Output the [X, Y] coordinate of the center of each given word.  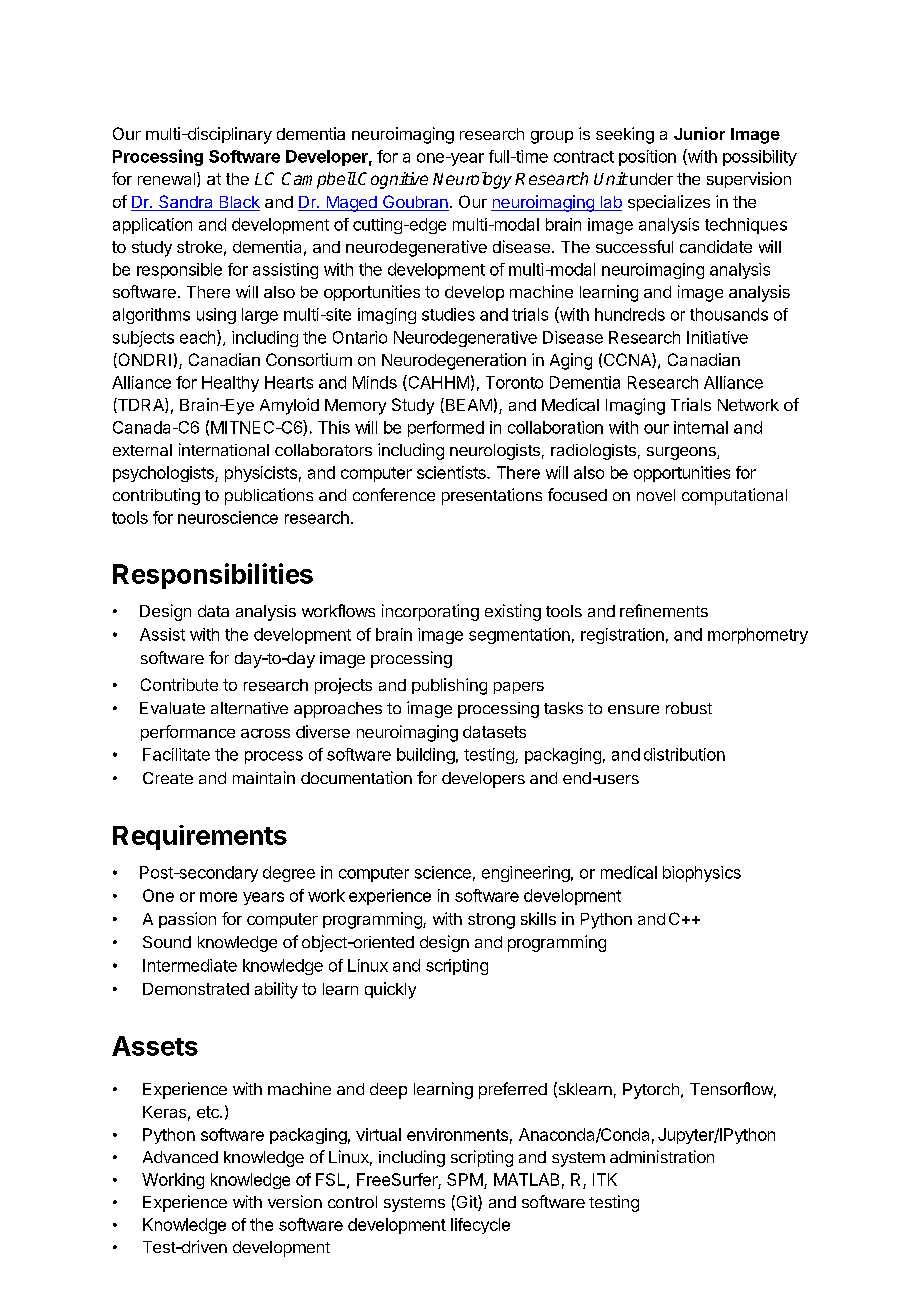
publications [269, 496]
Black [238, 203]
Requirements [200, 837]
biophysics [702, 874]
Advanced [180, 1157]
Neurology [472, 180]
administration [662, 1156]
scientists [452, 472]
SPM [465, 1179]
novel [656, 495]
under [651, 179]
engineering [526, 874]
